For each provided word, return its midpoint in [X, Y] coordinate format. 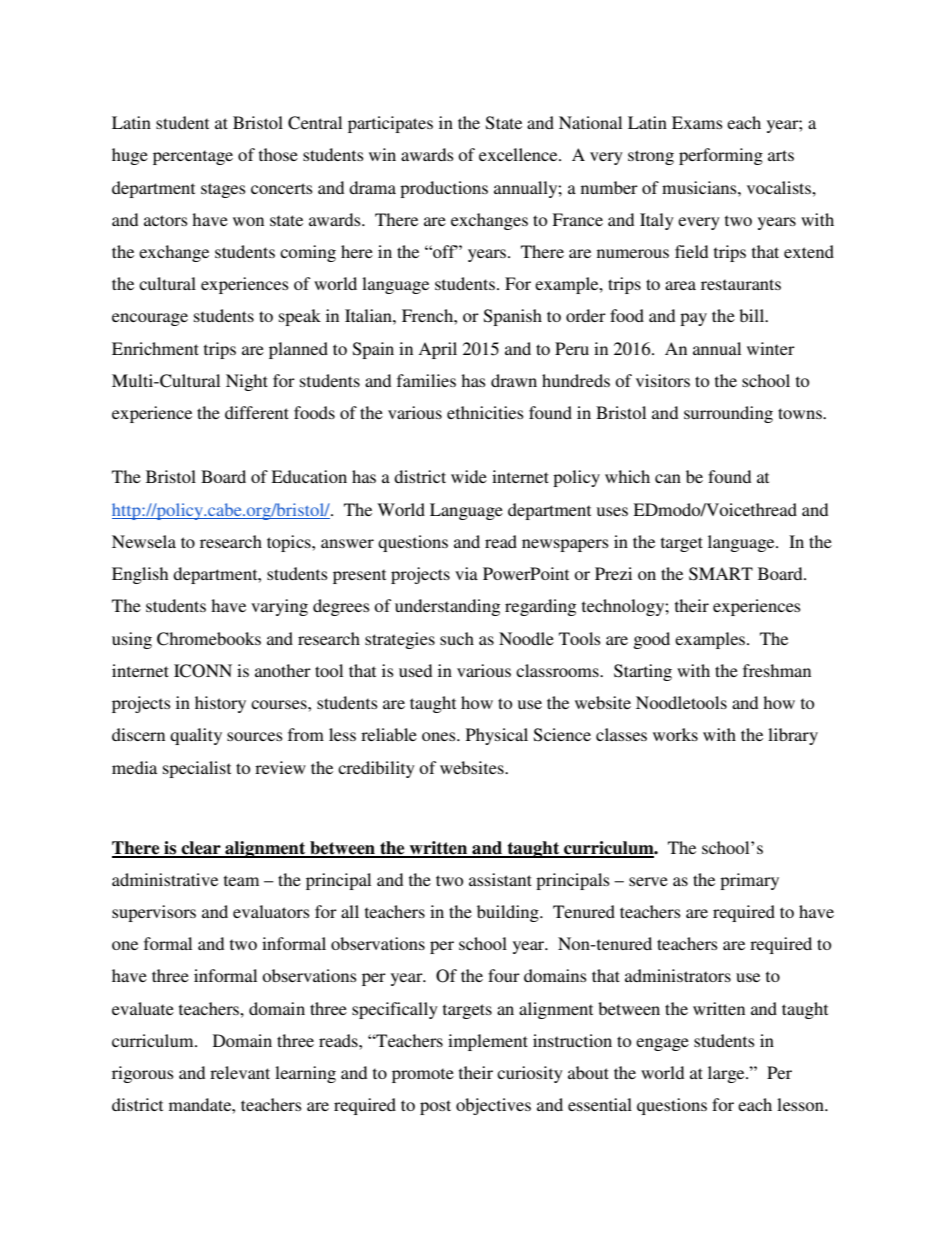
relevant [240, 1072]
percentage [193, 157]
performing [721, 156]
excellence [519, 154]
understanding [447, 607]
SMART [721, 574]
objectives [493, 1106]
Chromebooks [209, 639]
